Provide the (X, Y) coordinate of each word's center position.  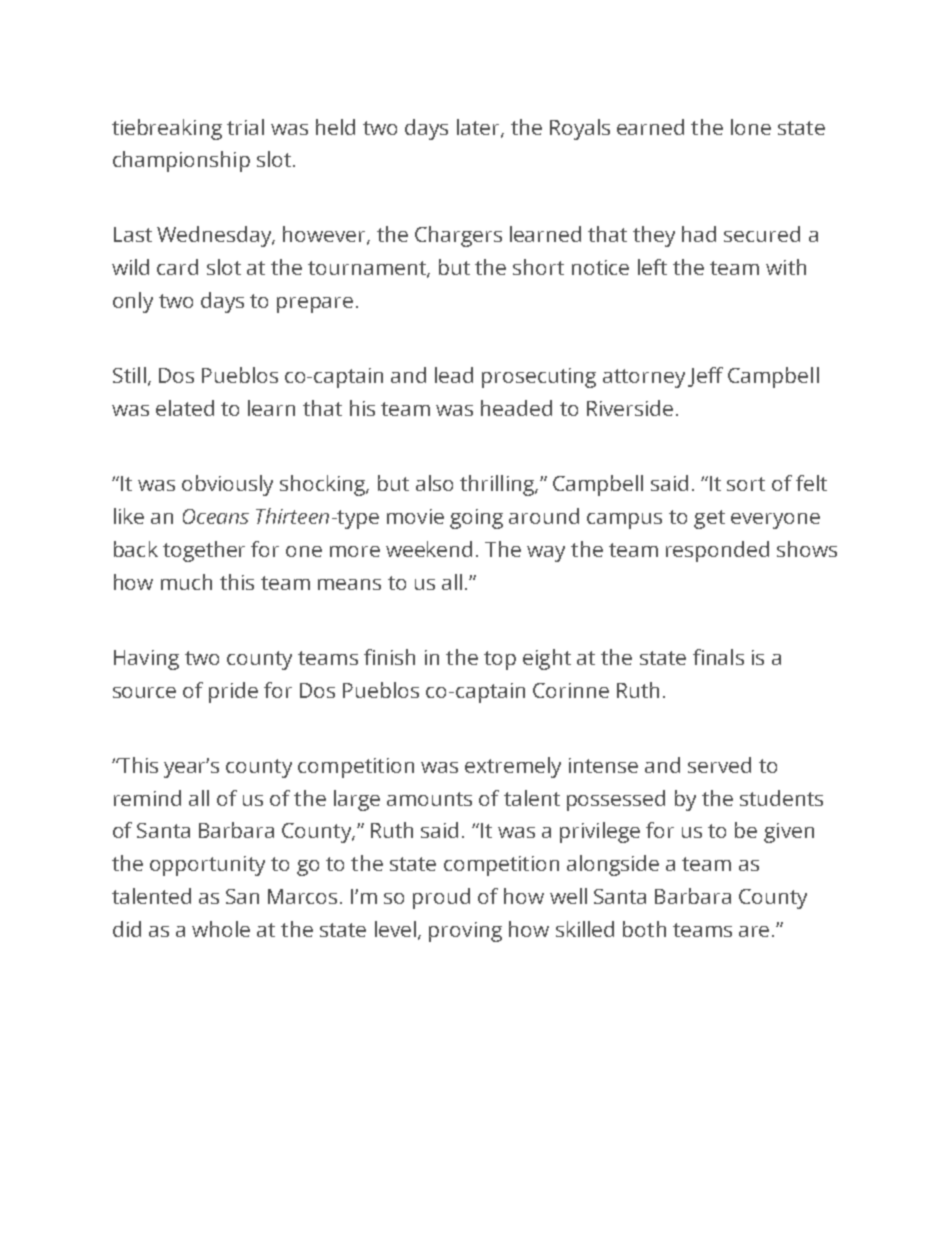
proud (441, 898)
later (479, 128)
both (644, 929)
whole (221, 929)
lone (751, 127)
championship (181, 161)
